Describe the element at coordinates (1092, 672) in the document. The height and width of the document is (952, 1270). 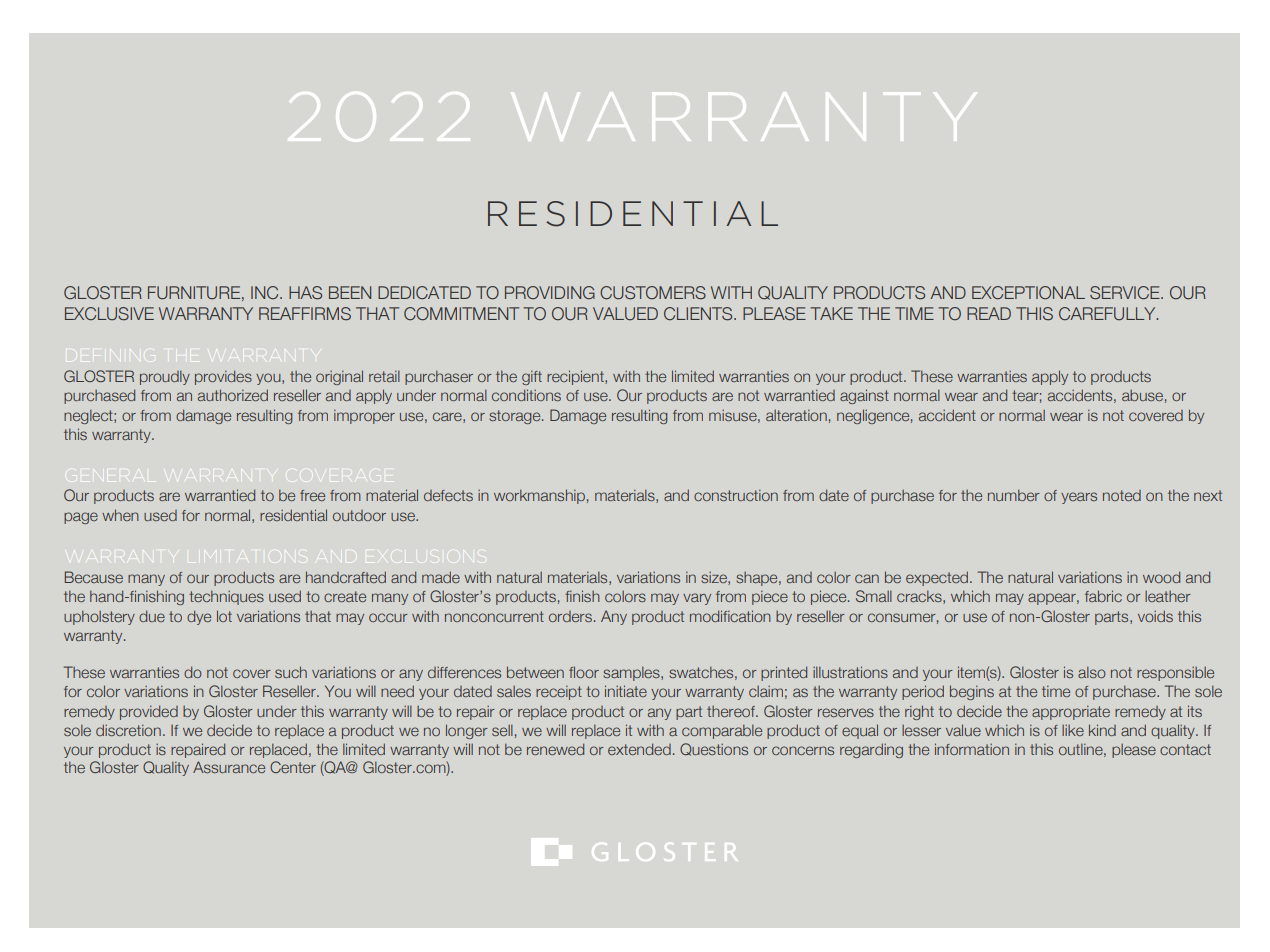
I see `also` at that location.
